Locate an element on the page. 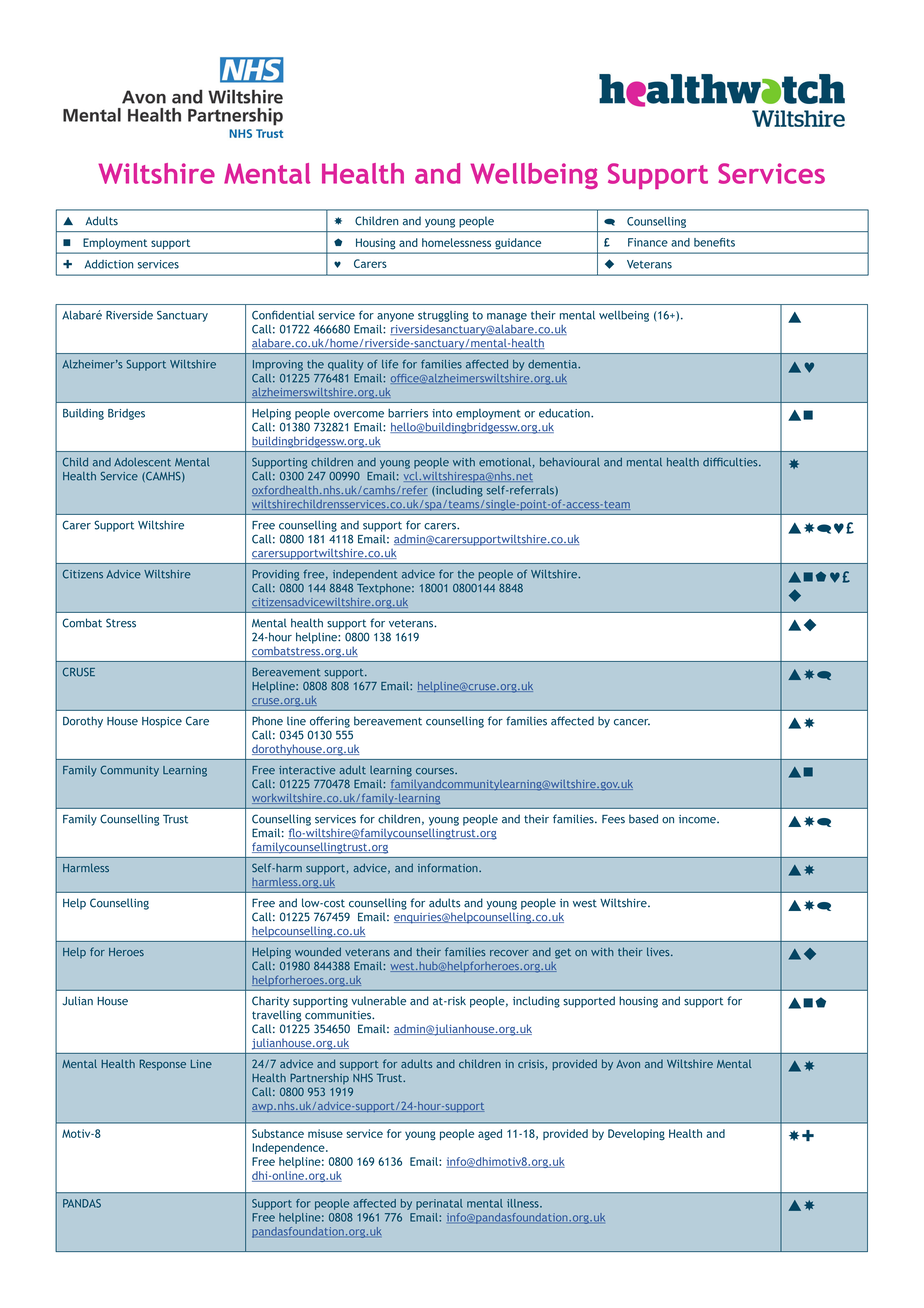 Image resolution: width=924 pixels, height=1308 pixels. perinatal is located at coordinates (439, 1204).
